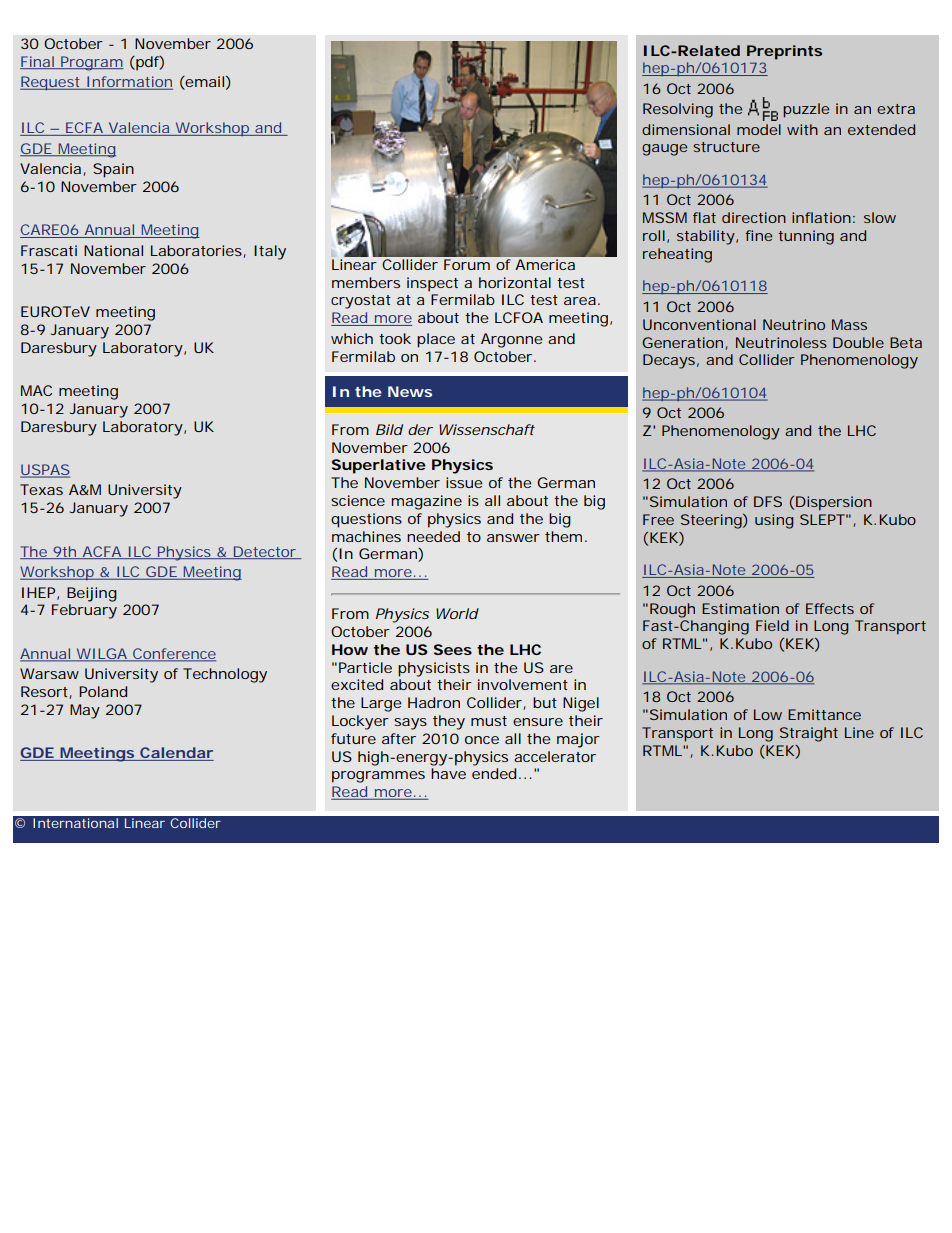  I want to click on Preprints, so click(784, 52).
